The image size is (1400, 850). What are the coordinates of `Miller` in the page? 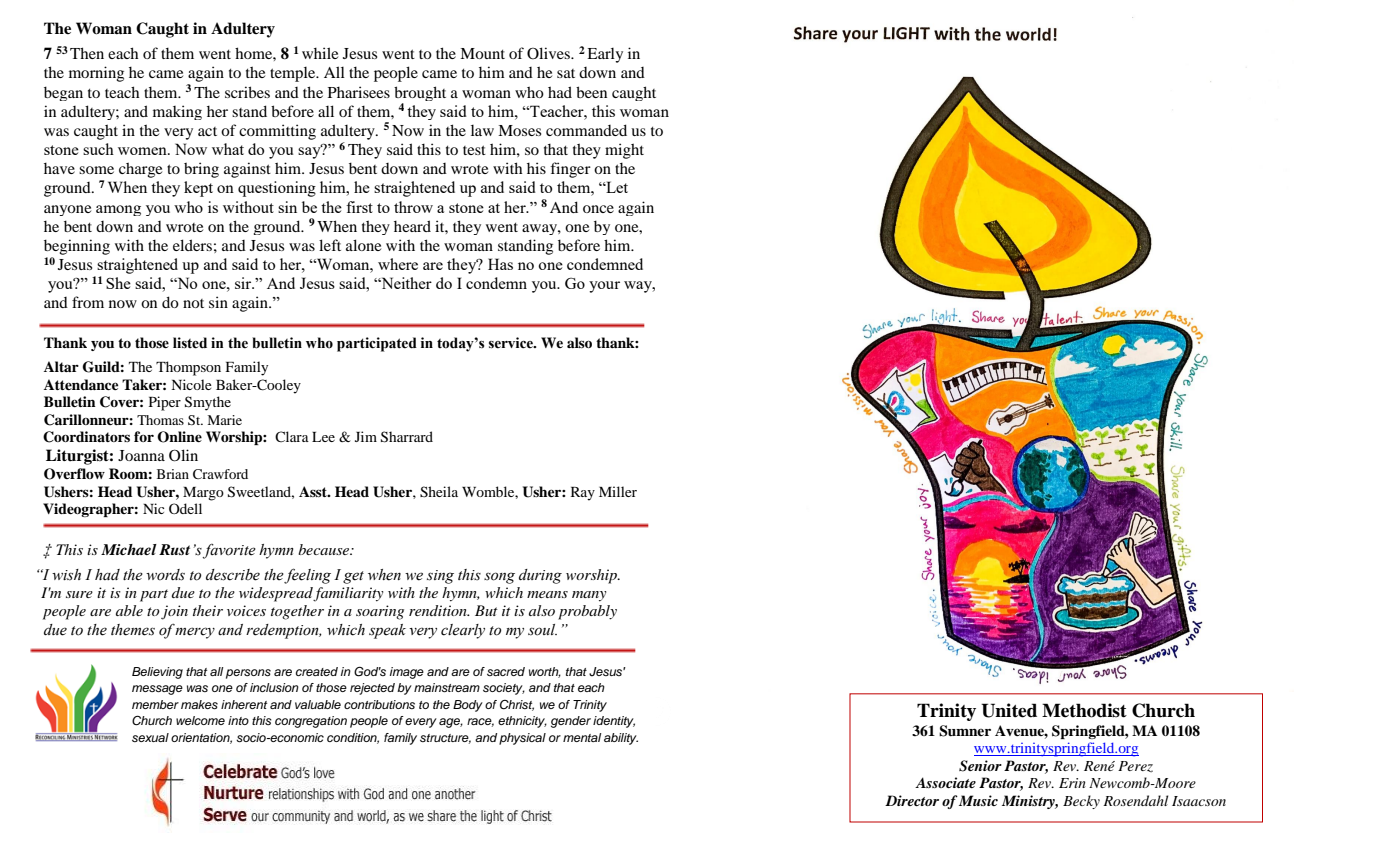 It's located at (618, 491).
